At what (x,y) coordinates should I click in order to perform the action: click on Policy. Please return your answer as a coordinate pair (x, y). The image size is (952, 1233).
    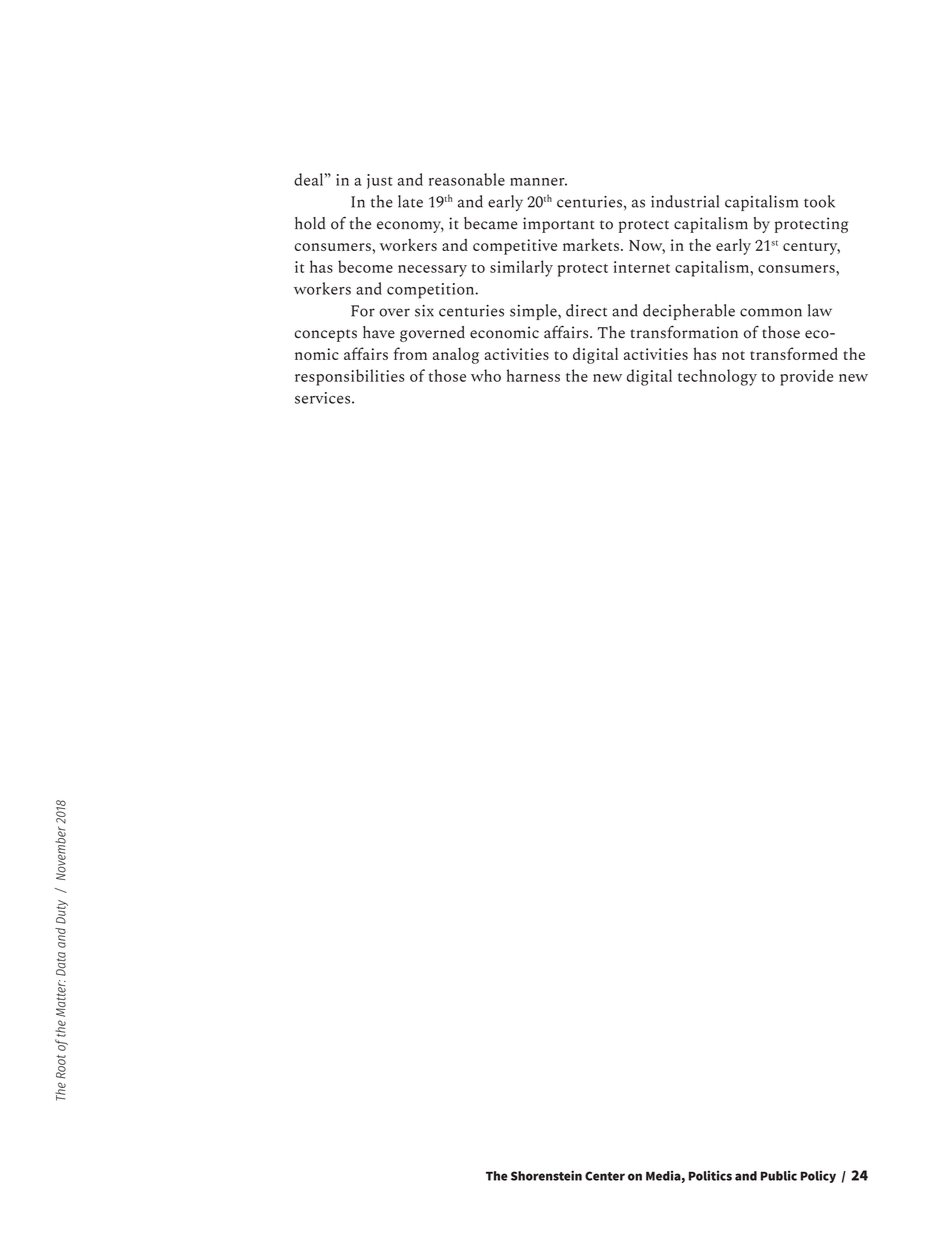
    Looking at the image, I should click on (818, 1176).
